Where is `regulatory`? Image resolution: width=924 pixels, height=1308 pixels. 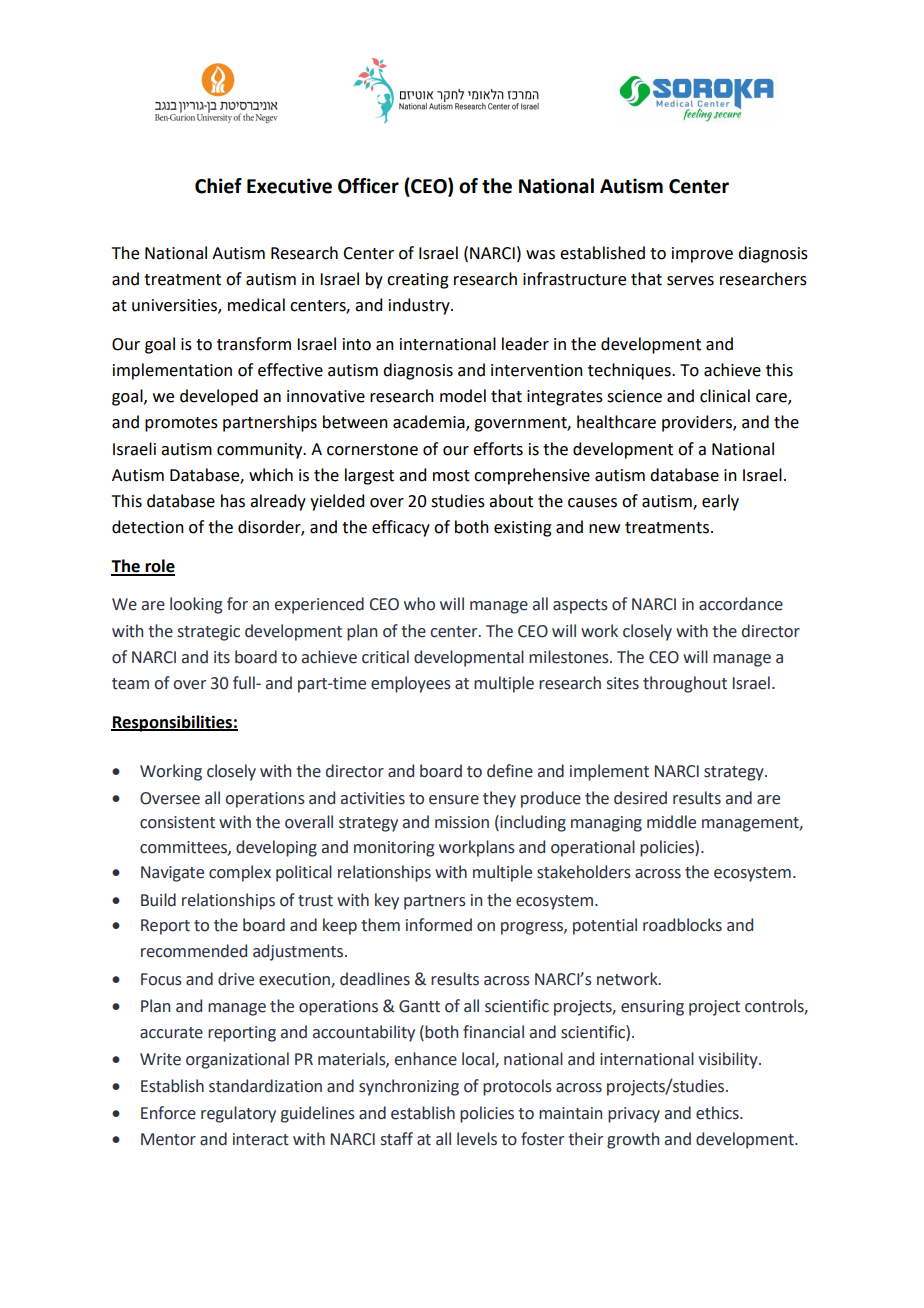
regulatory is located at coordinates (238, 1114).
